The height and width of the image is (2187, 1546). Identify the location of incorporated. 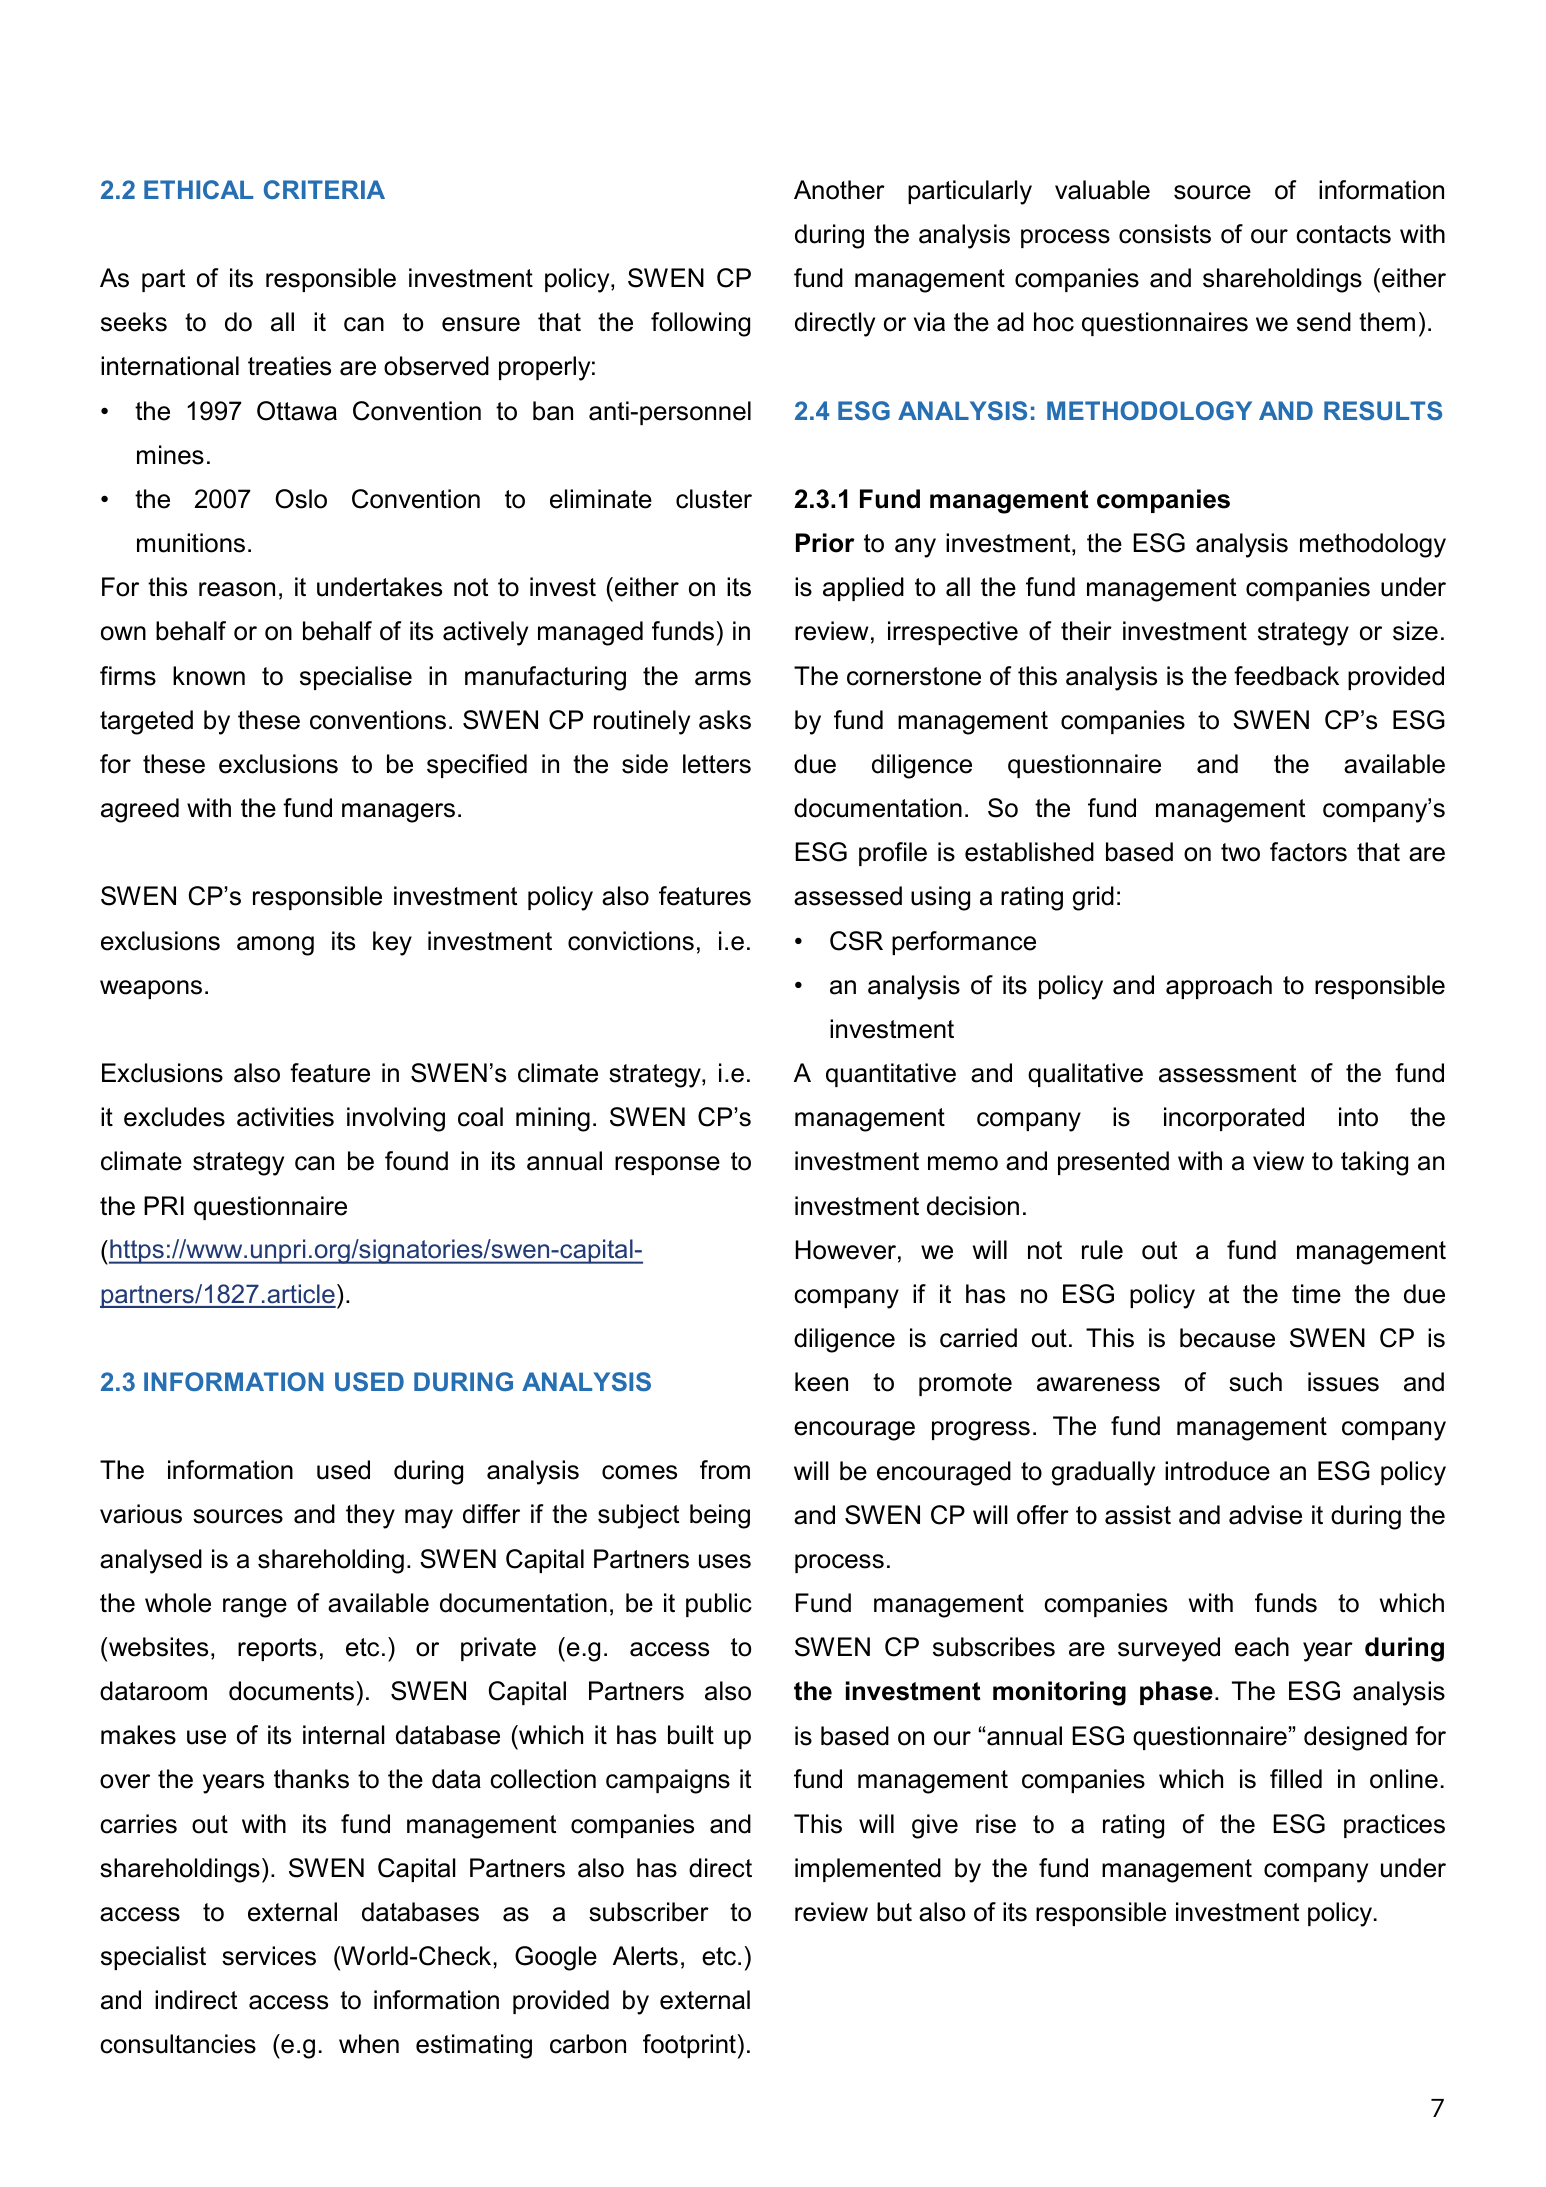
(1234, 1119).
